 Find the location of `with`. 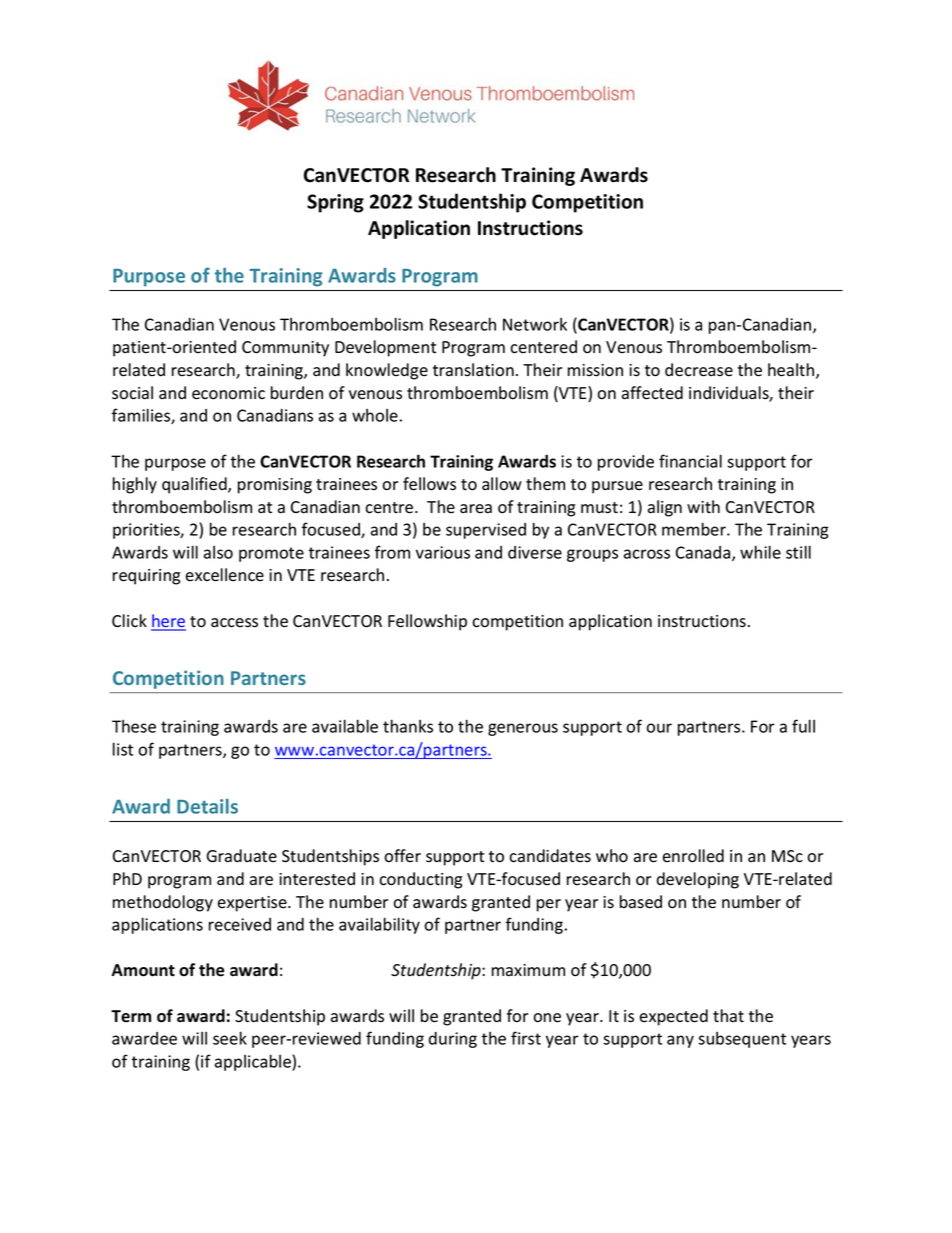

with is located at coordinates (703, 506).
